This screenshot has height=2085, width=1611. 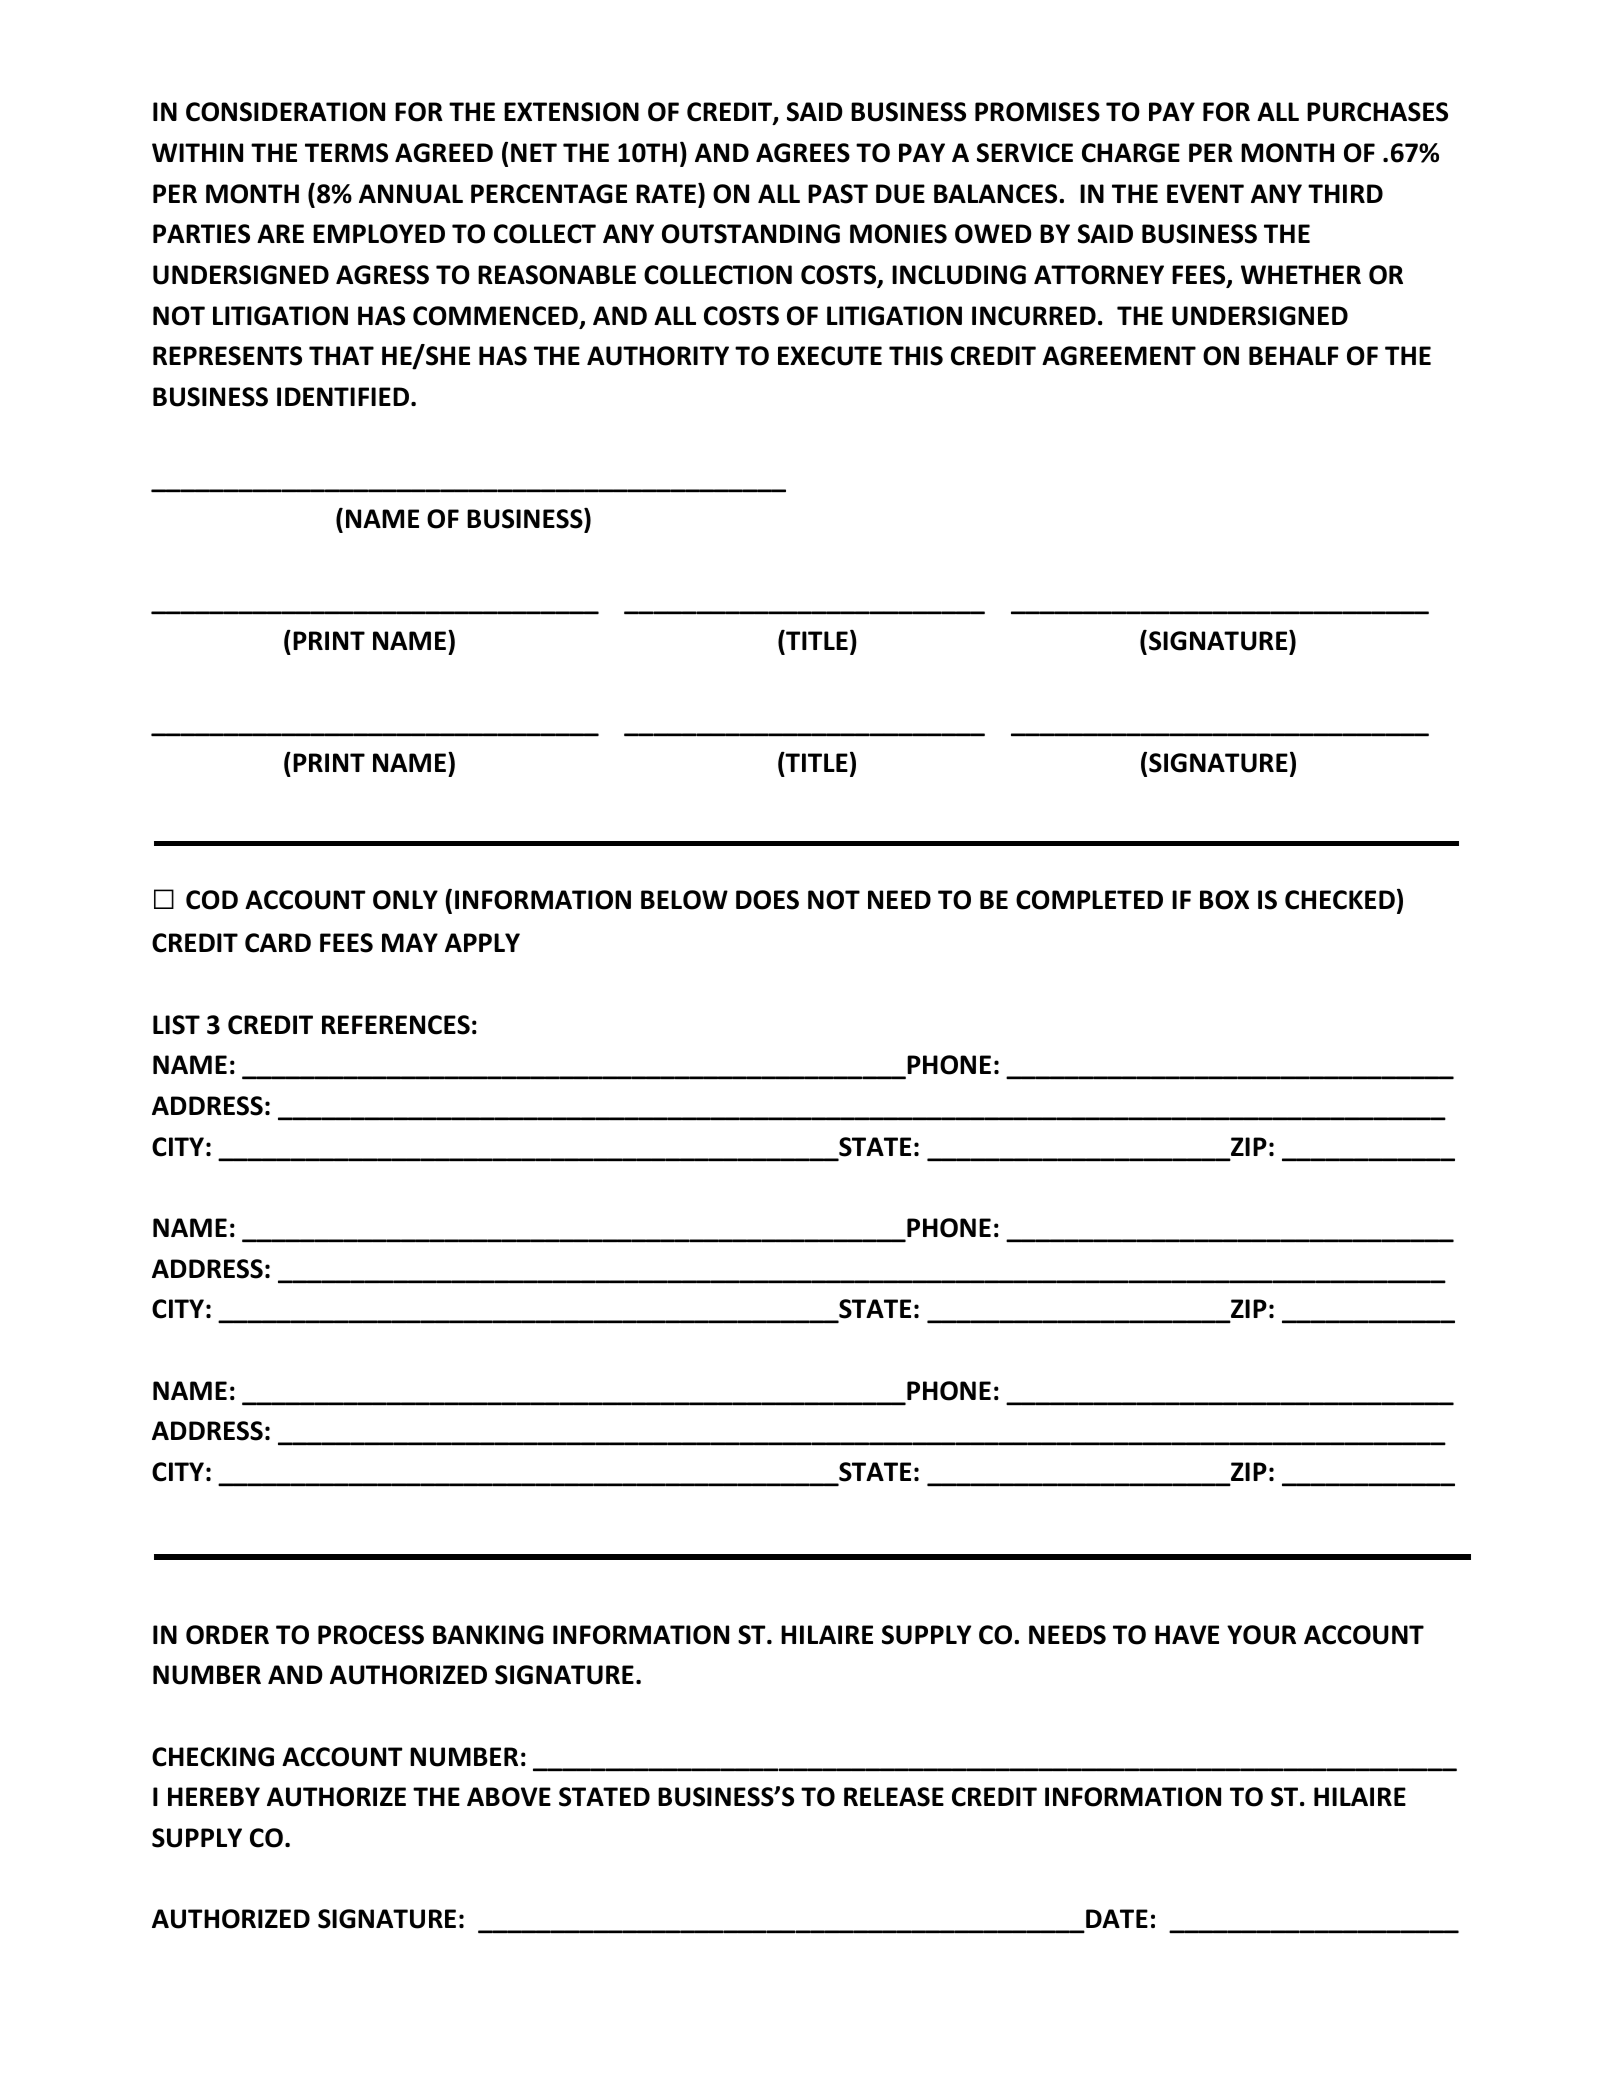 What do you see at coordinates (213, 1757) in the screenshot?
I see `CHECKING` at bounding box center [213, 1757].
